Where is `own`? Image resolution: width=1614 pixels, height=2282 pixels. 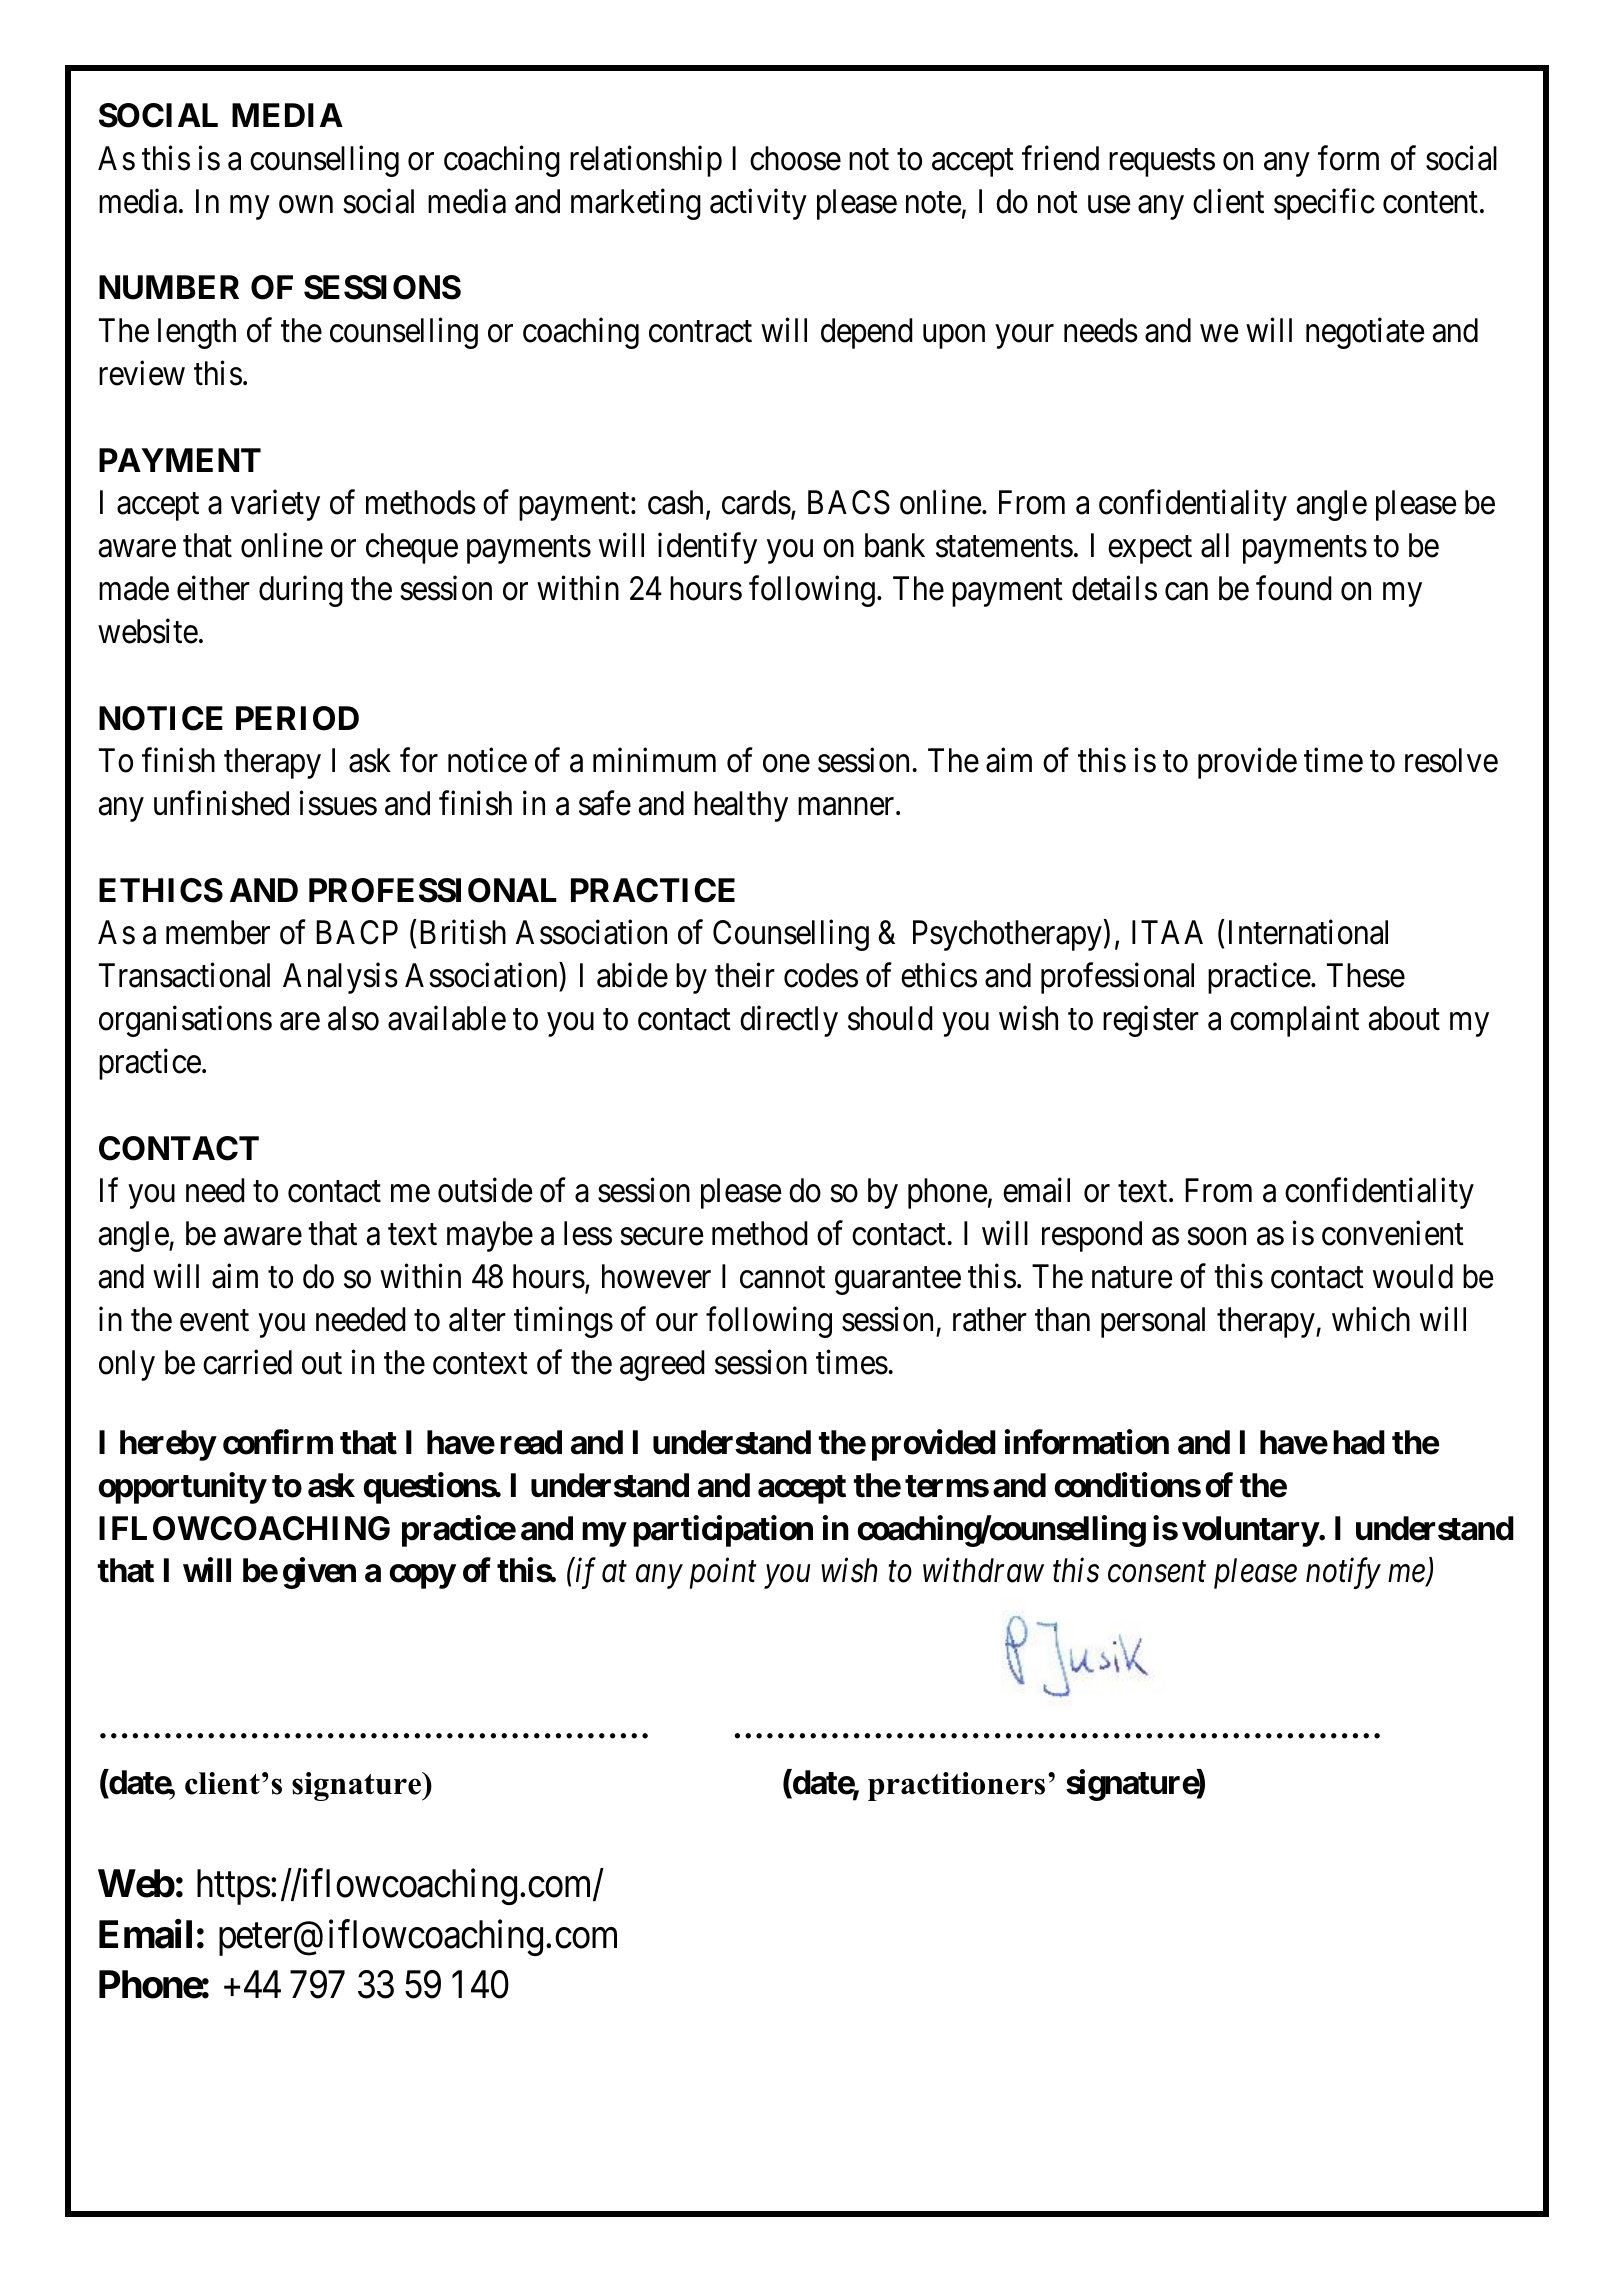 own is located at coordinates (306, 205).
